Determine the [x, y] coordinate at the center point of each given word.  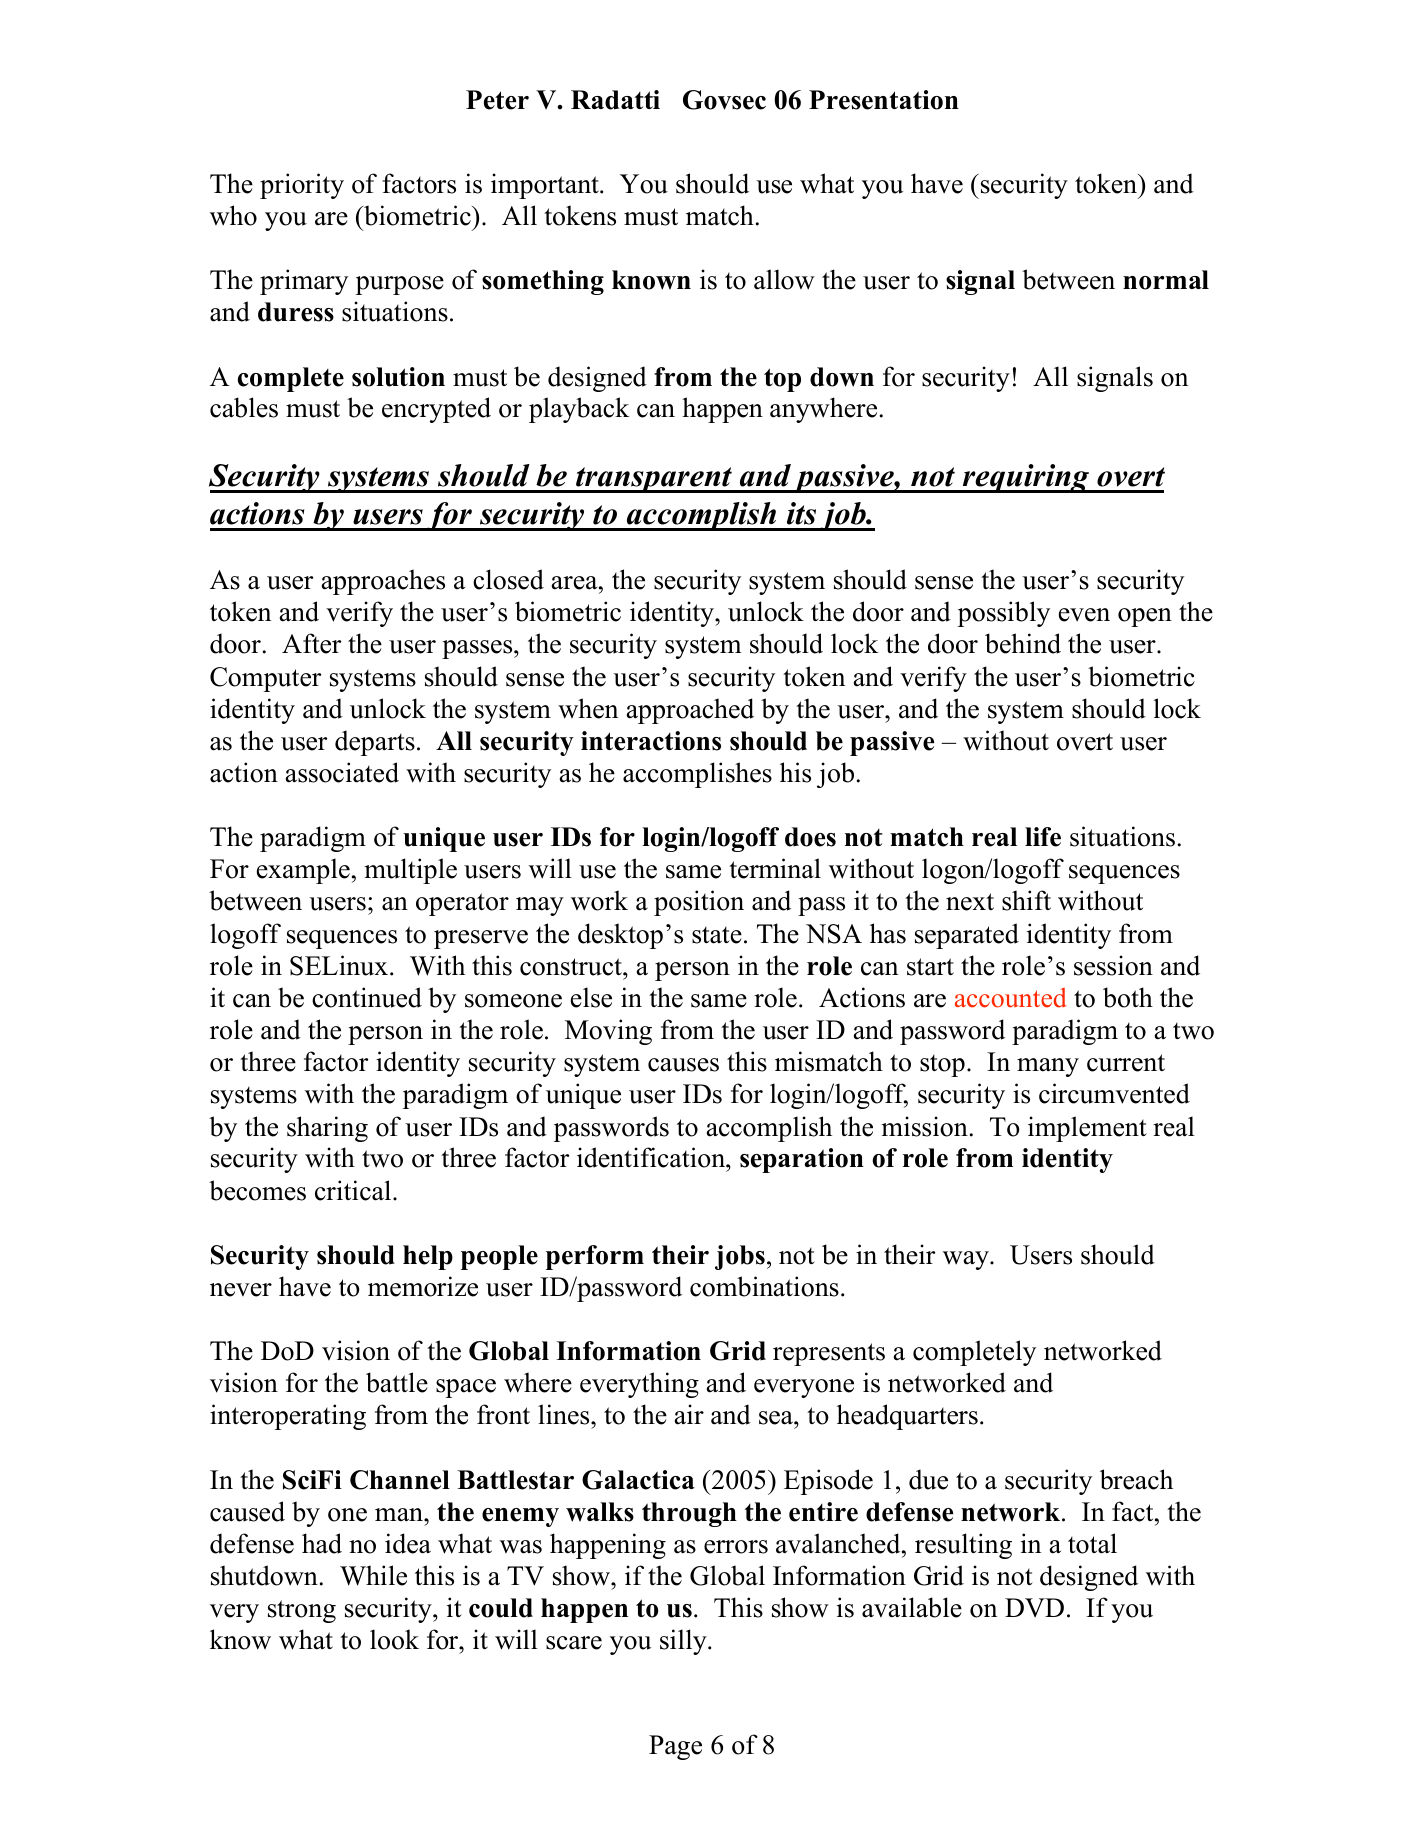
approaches [383, 582]
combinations [764, 1286]
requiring [1026, 478]
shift [1026, 900]
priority [302, 186]
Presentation [884, 100]
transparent [654, 480]
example [303, 871]
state [717, 935]
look [394, 1639]
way [967, 1260]
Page [675, 1747]
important [546, 186]
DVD [1034, 1608]
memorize [423, 1286]
